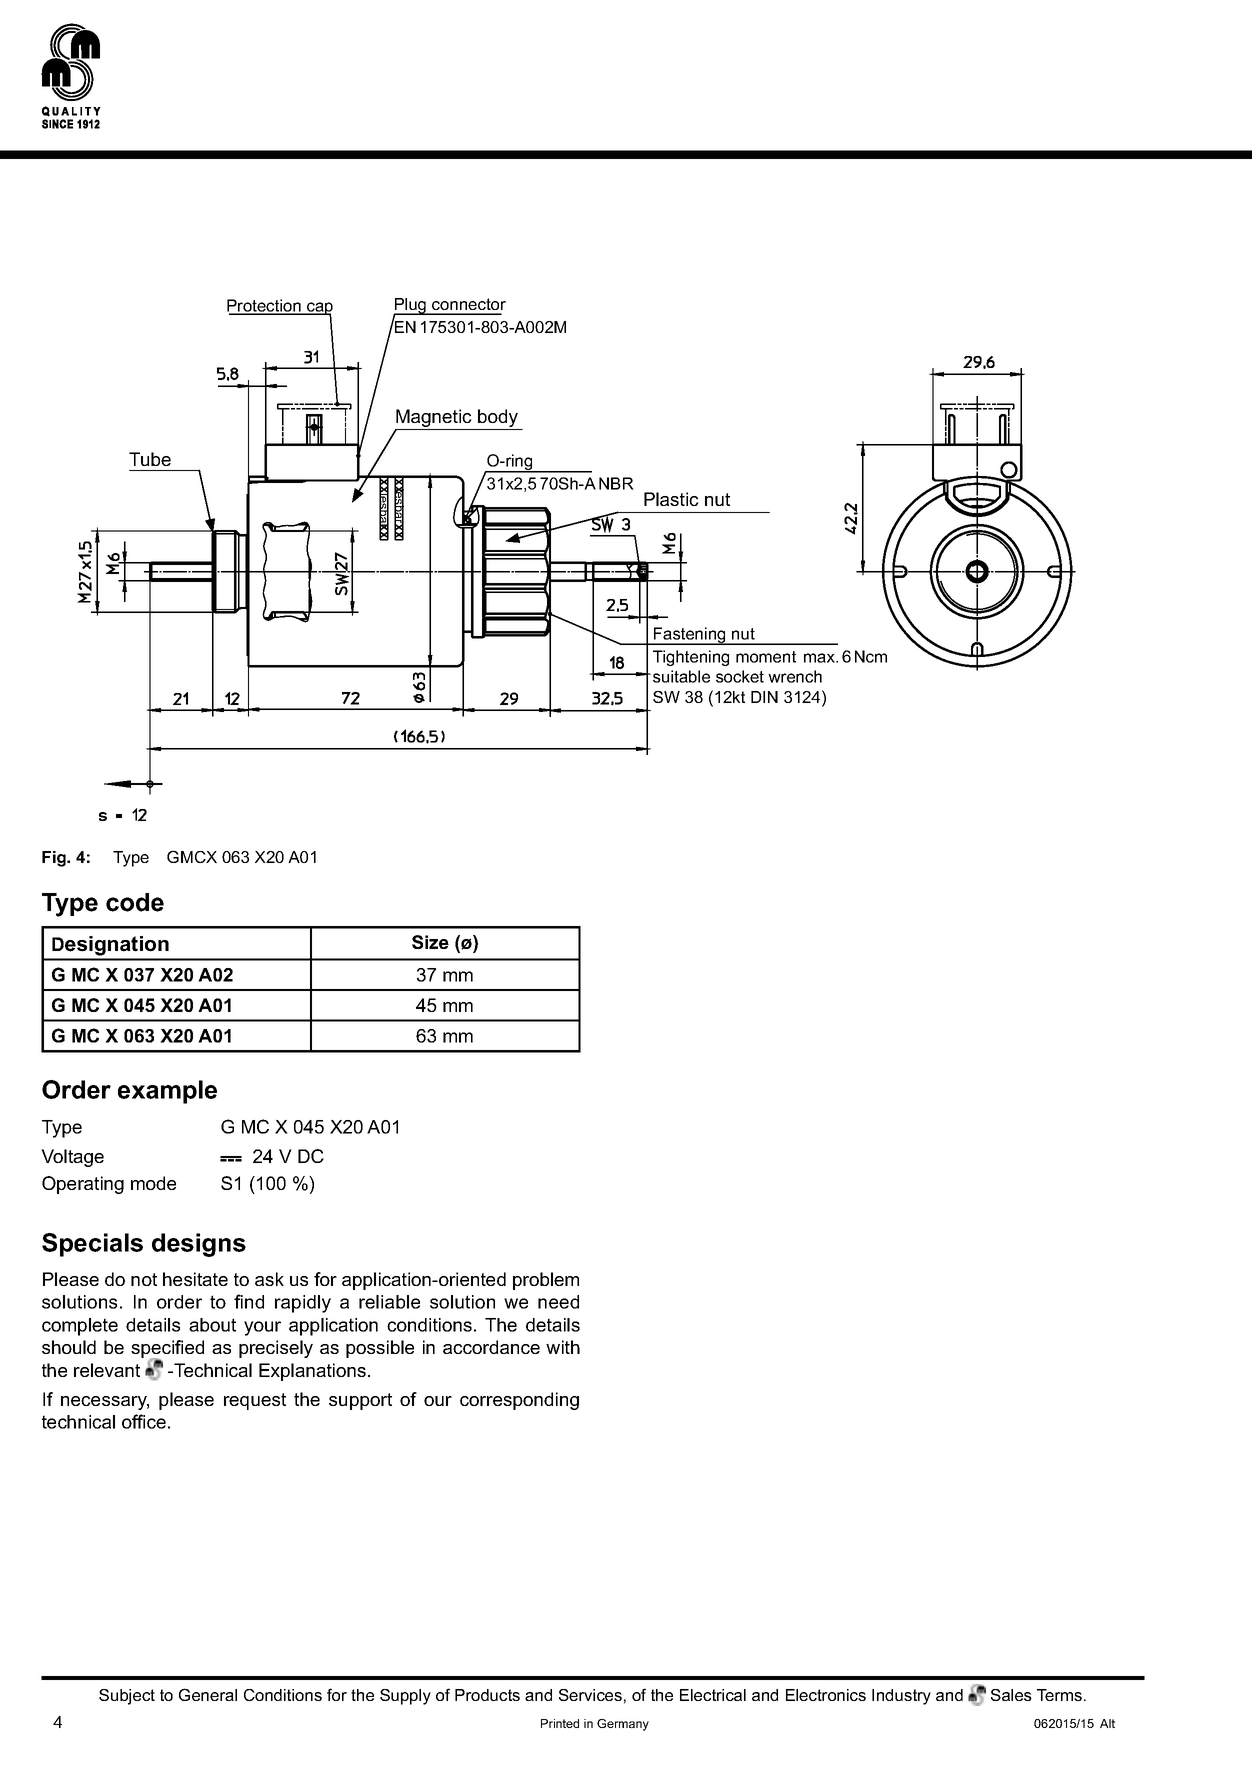 Image resolution: width=1252 pixels, height=1771 pixels. Describe the element at coordinates (208, 1694) in the image. I see `General` at that location.
